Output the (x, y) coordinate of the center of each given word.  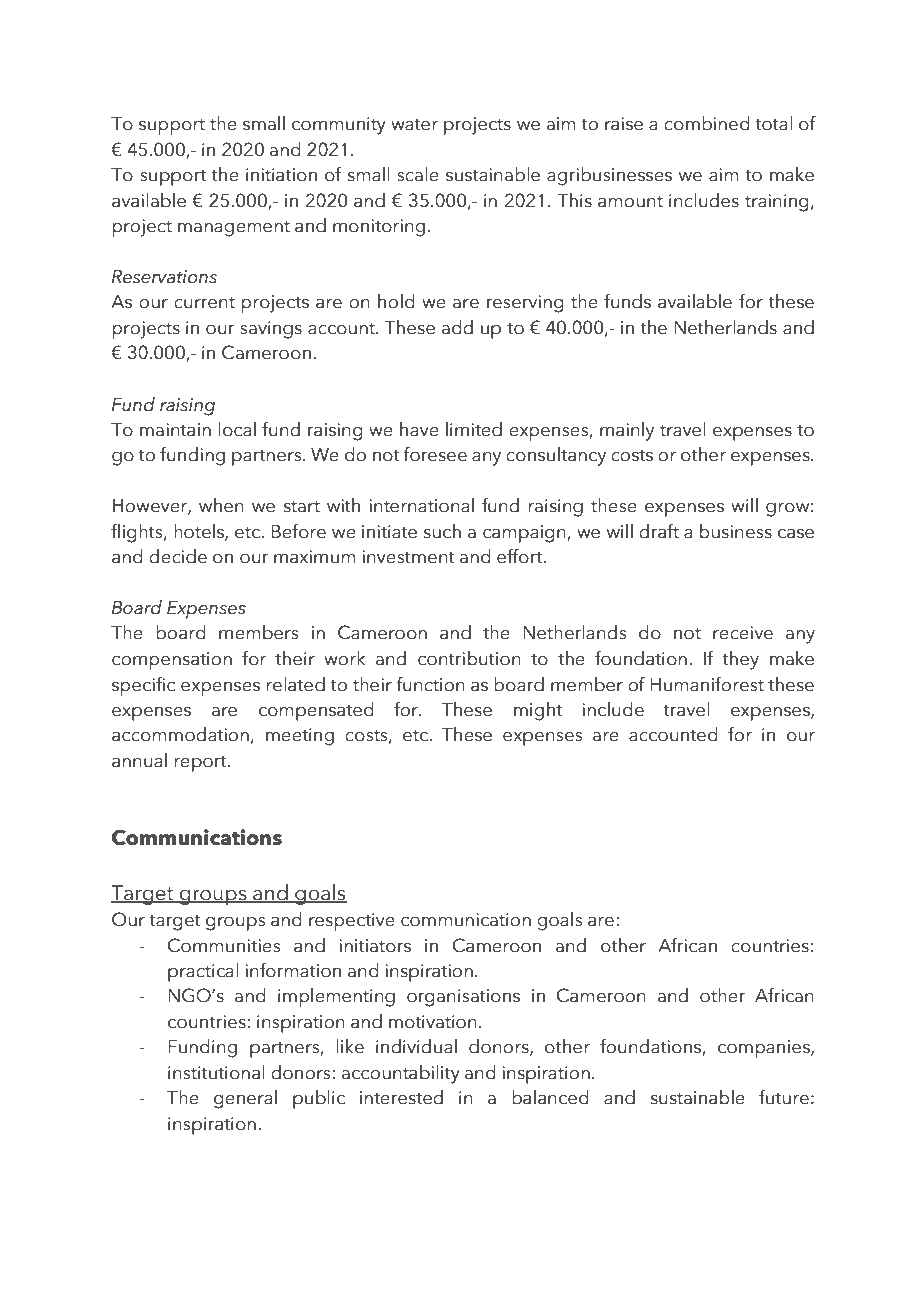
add (457, 327)
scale (418, 174)
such (442, 531)
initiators (375, 946)
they (740, 660)
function (431, 684)
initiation (281, 175)
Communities (224, 945)
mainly (627, 431)
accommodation (180, 734)
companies (765, 1049)
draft (659, 531)
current (204, 302)
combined (707, 123)
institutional (216, 1072)
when (221, 505)
